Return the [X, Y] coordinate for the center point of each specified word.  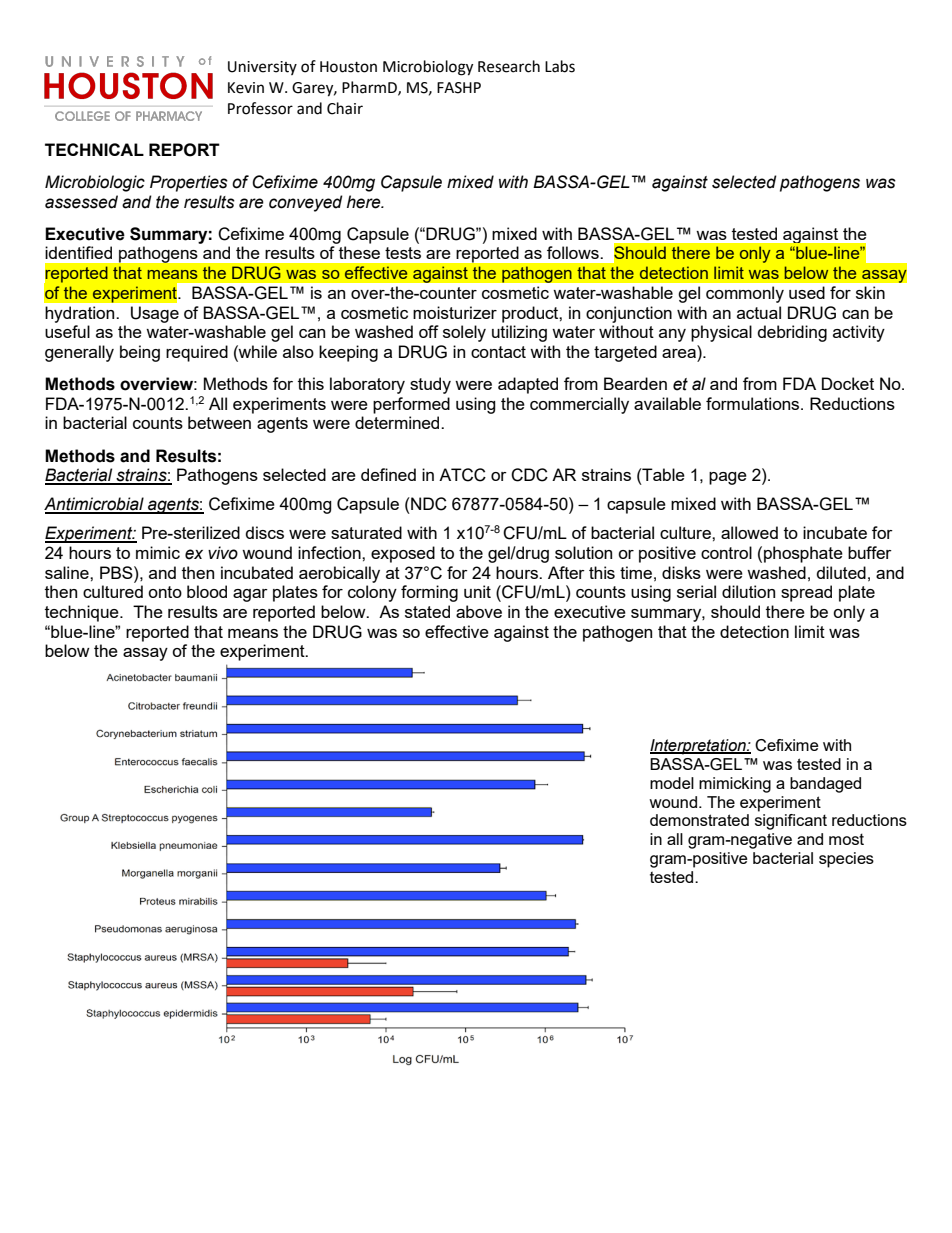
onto [165, 592]
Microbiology [428, 68]
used [807, 292]
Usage [155, 314]
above [479, 611]
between [219, 422]
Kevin [246, 88]
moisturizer [455, 312]
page [728, 478]
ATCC [462, 475]
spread [806, 593]
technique [83, 613]
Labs [560, 66]
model [672, 783]
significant [791, 822]
